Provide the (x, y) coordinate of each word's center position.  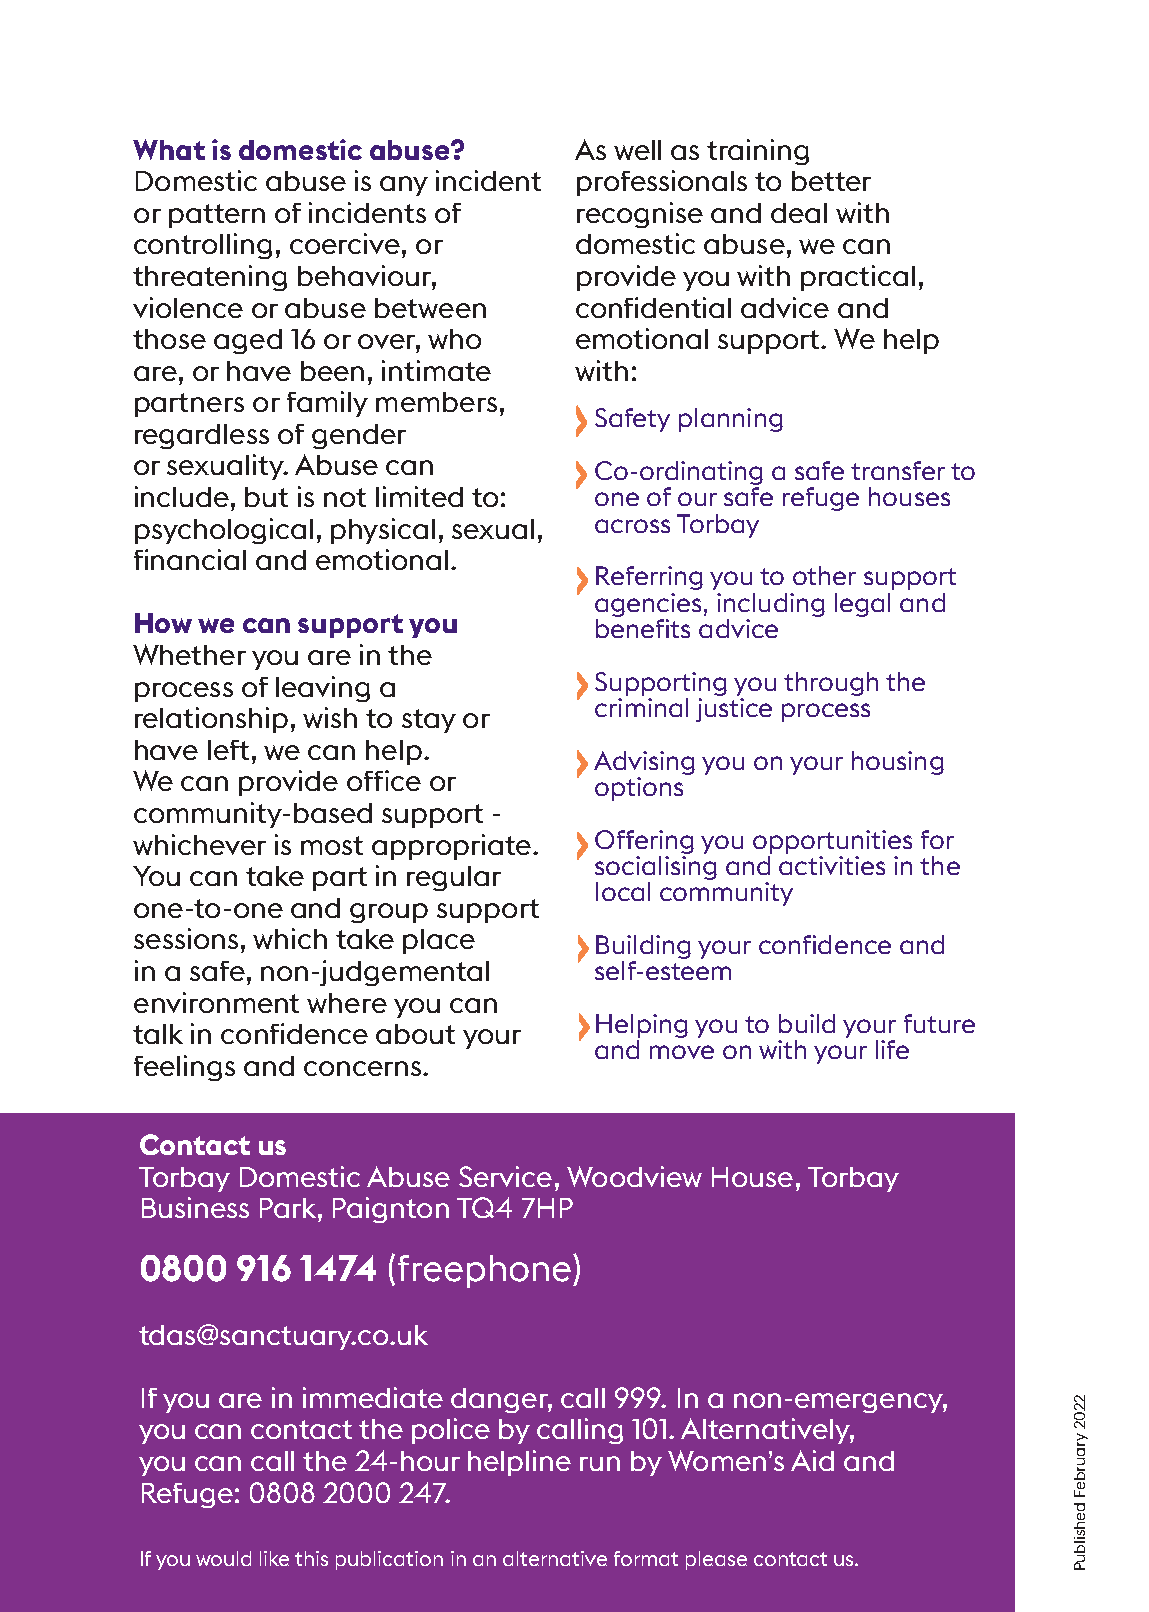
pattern (217, 216)
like (274, 1558)
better (831, 181)
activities (832, 865)
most (332, 845)
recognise (640, 215)
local (623, 891)
